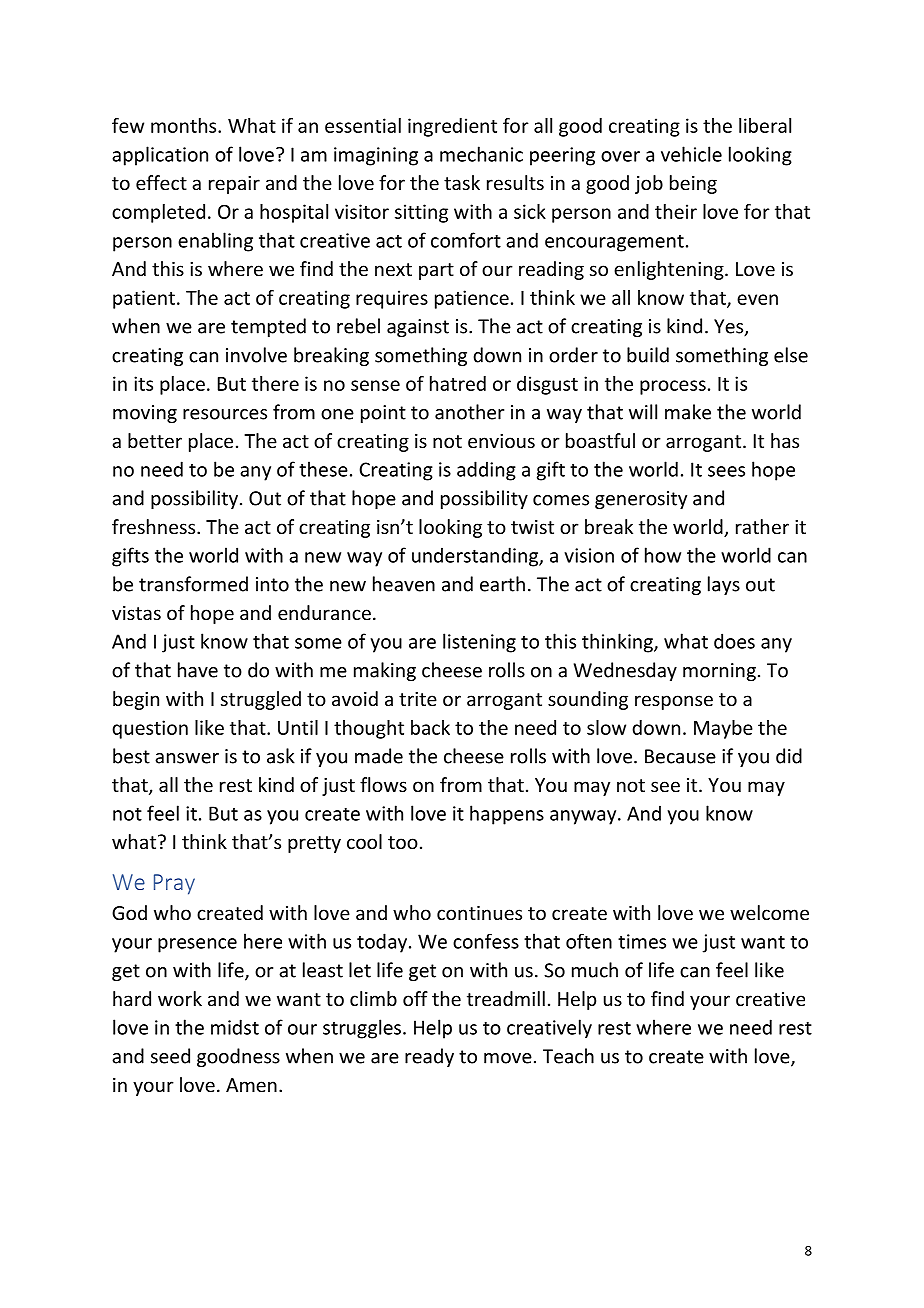  I want to click on vehicle, so click(691, 154).
